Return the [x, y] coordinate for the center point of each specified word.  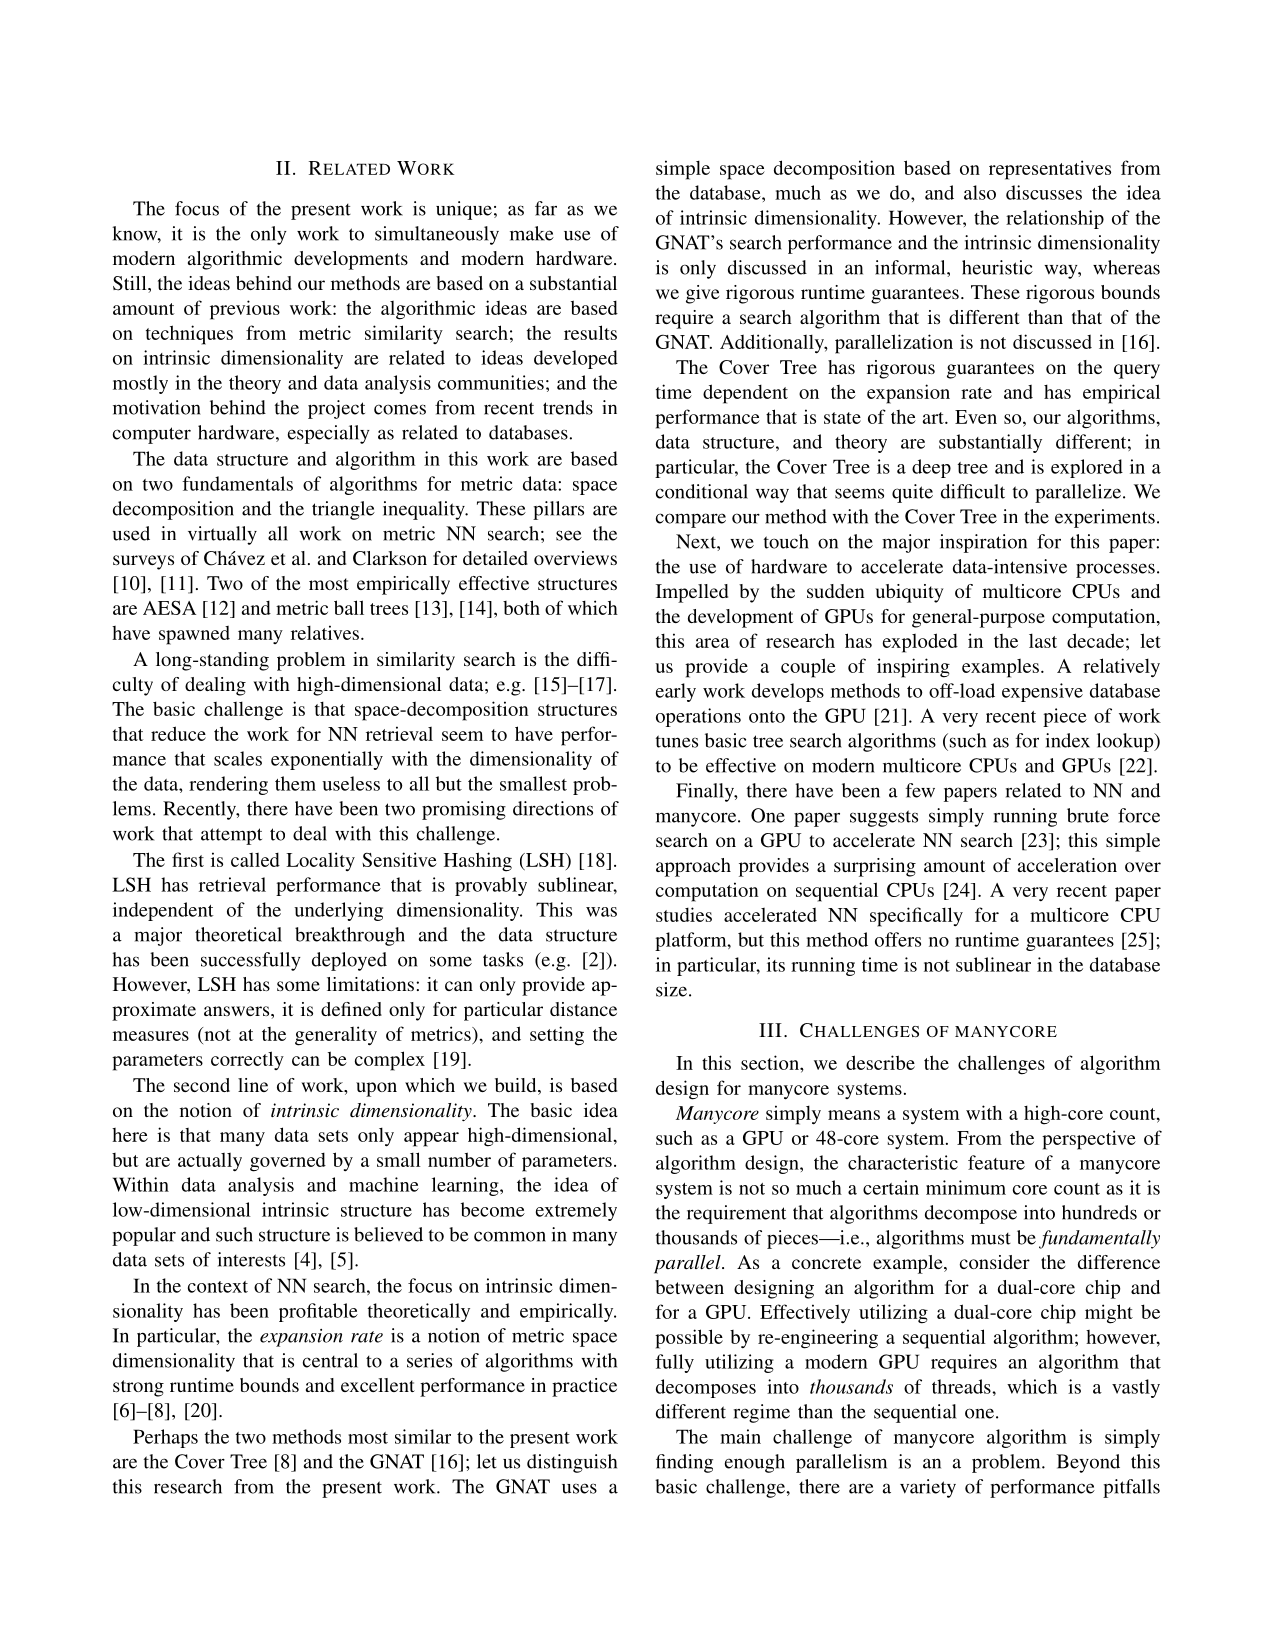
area [713, 643]
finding [684, 1463]
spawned [194, 635]
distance [583, 1009]
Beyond [1088, 1463]
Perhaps [165, 1438]
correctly [247, 1060]
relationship [1055, 219]
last [1043, 640]
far [546, 208]
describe [880, 1062]
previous [245, 310]
